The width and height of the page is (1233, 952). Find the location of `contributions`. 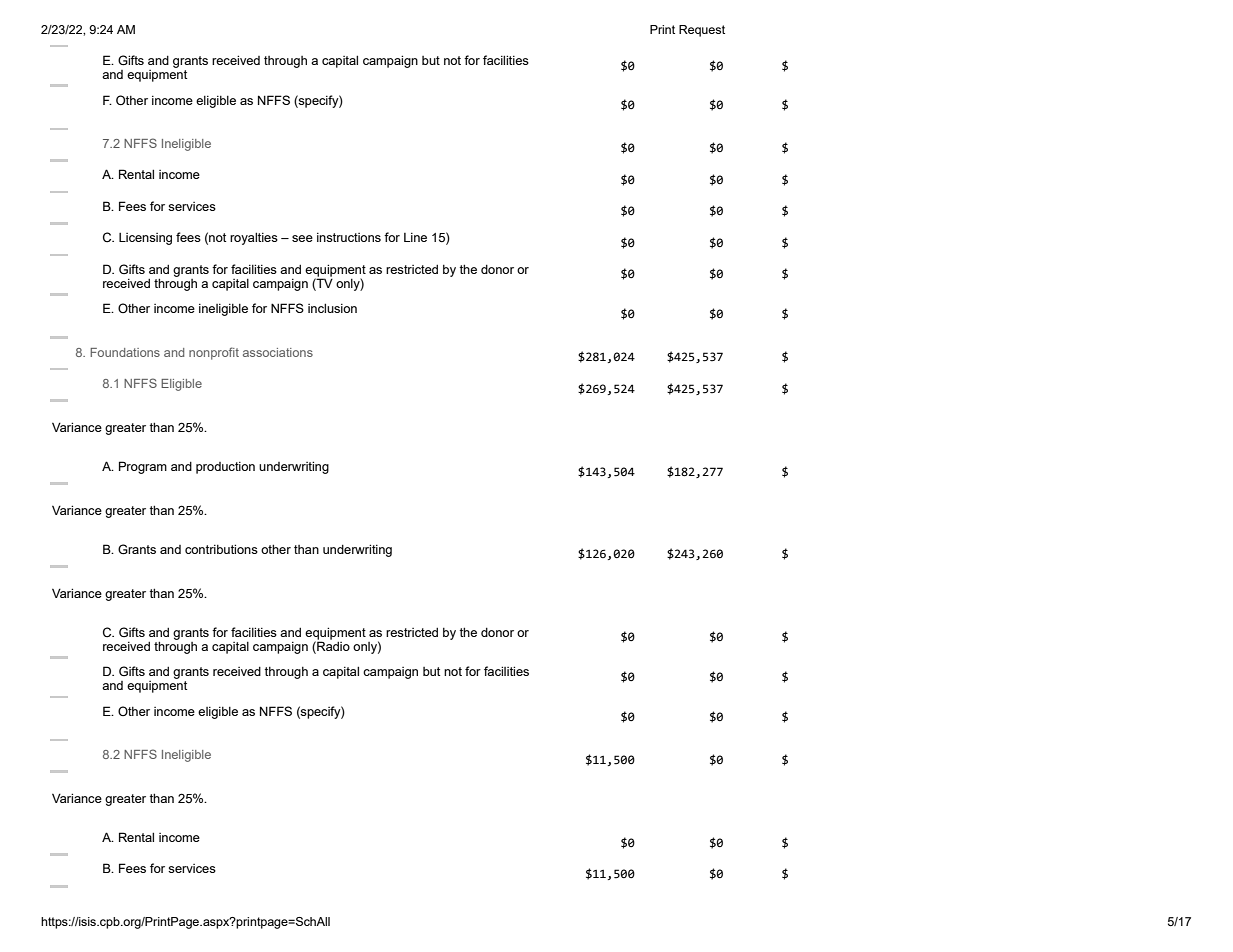

contributions is located at coordinates (221, 549).
